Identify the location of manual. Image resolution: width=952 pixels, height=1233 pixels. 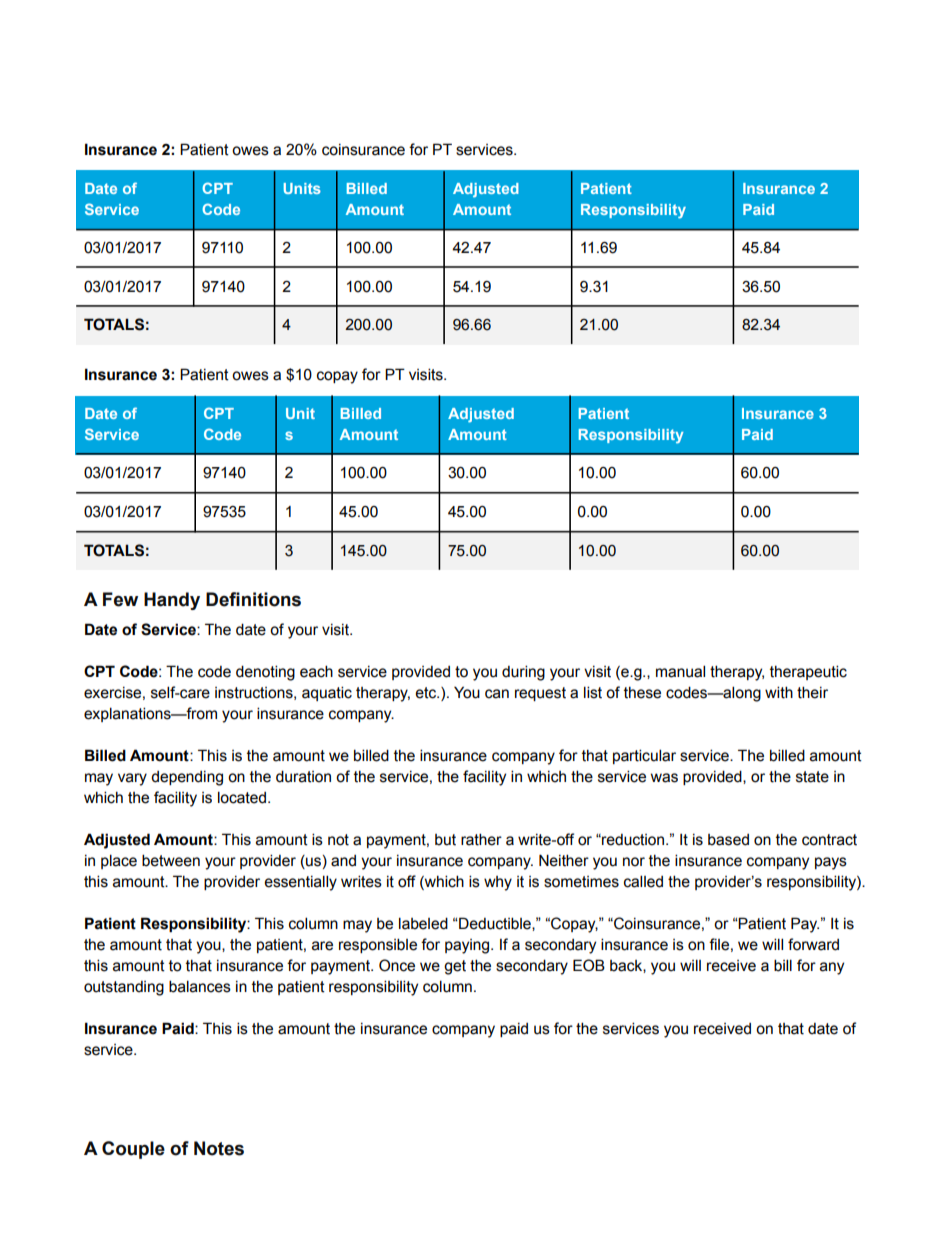
(680, 671).
